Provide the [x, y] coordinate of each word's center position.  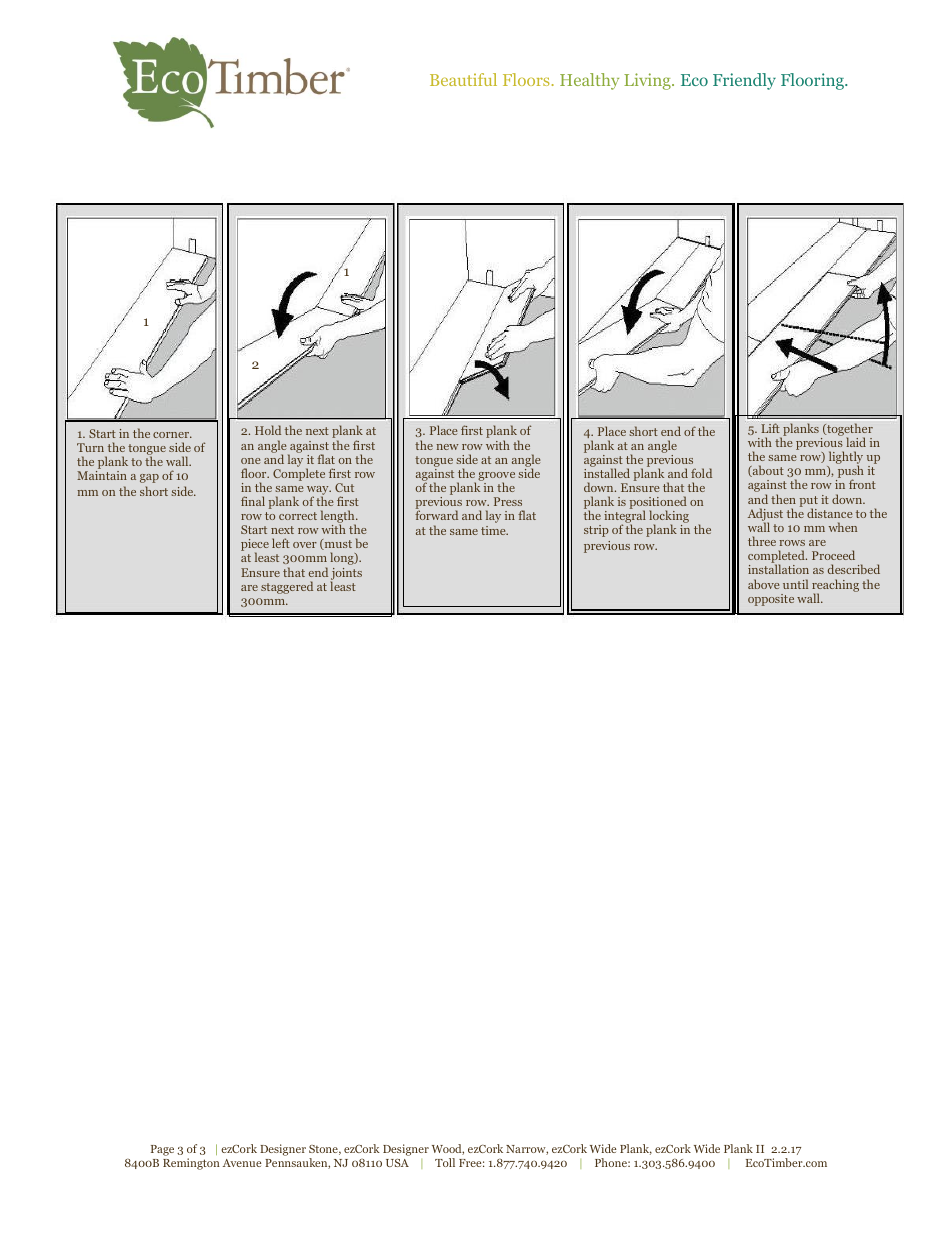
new [447, 447]
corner [172, 435]
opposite [771, 600]
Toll [445, 1162]
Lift [770, 428]
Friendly [744, 81]
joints [346, 575]
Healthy [589, 81]
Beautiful [463, 79]
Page [162, 1150]
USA [397, 1163]
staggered [287, 587]
